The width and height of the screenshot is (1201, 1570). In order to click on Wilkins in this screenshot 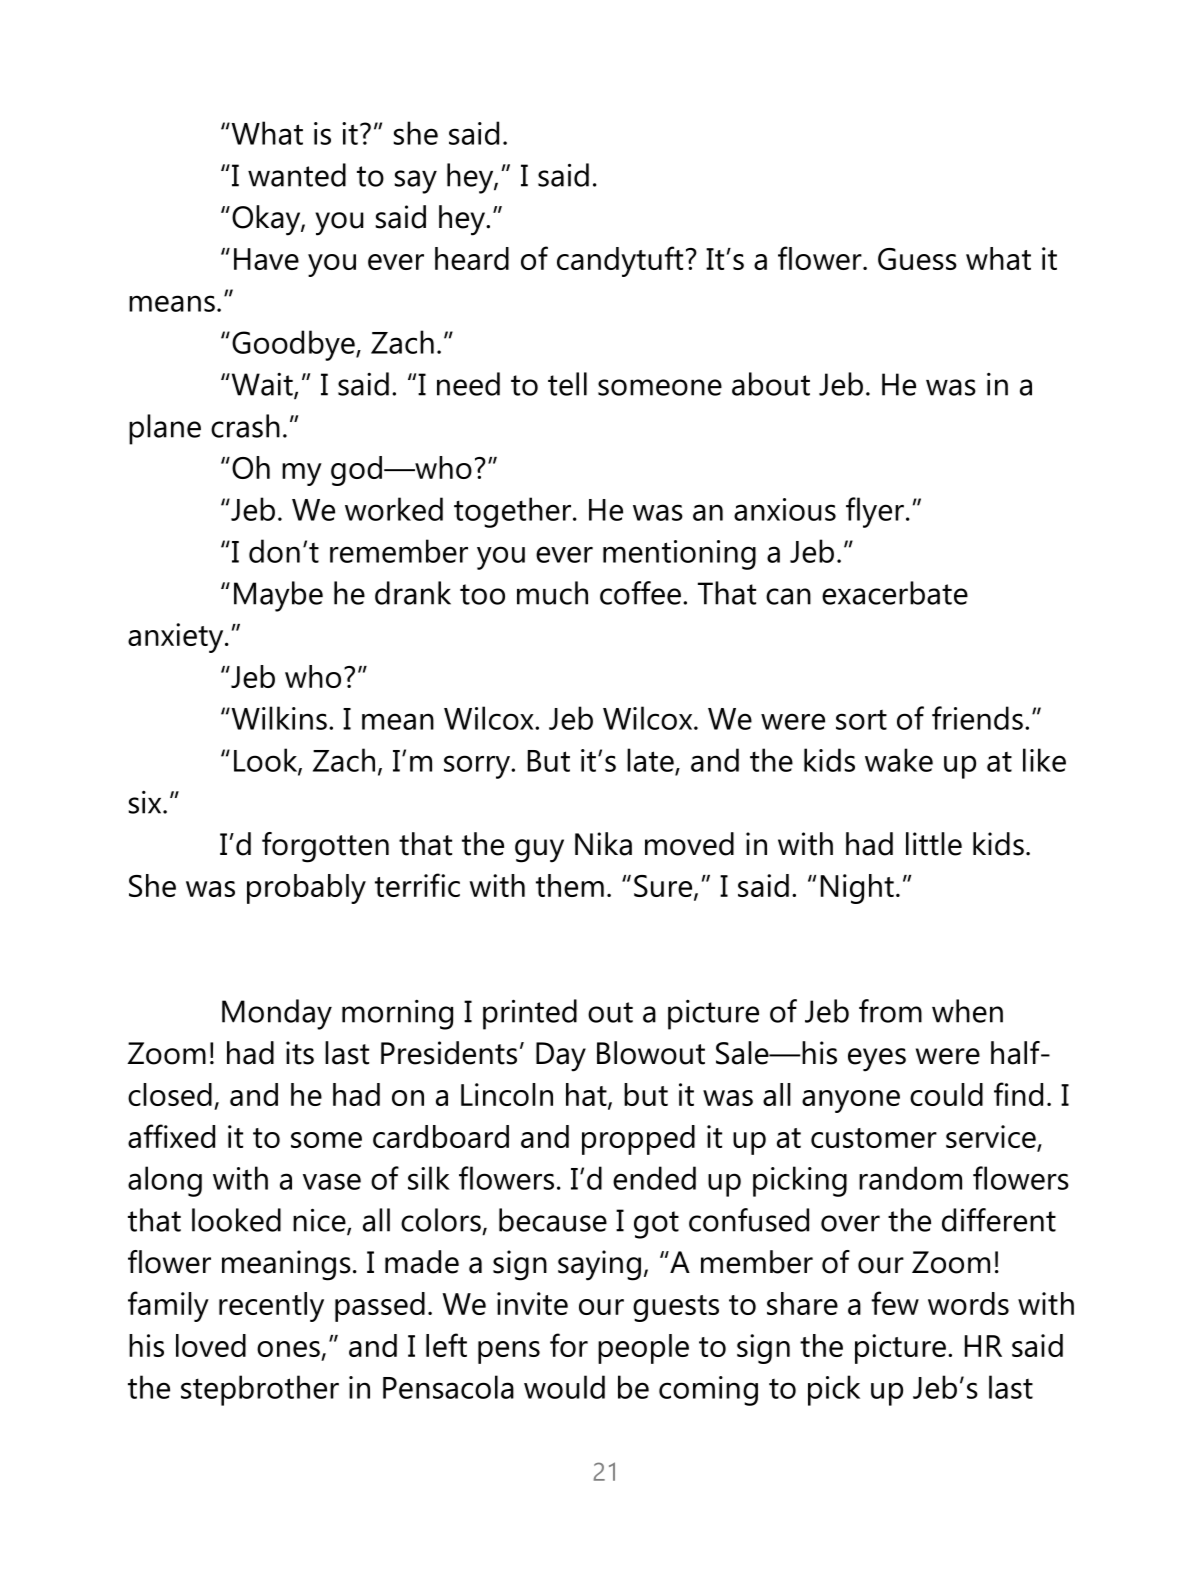, I will do `click(278, 718)`.
